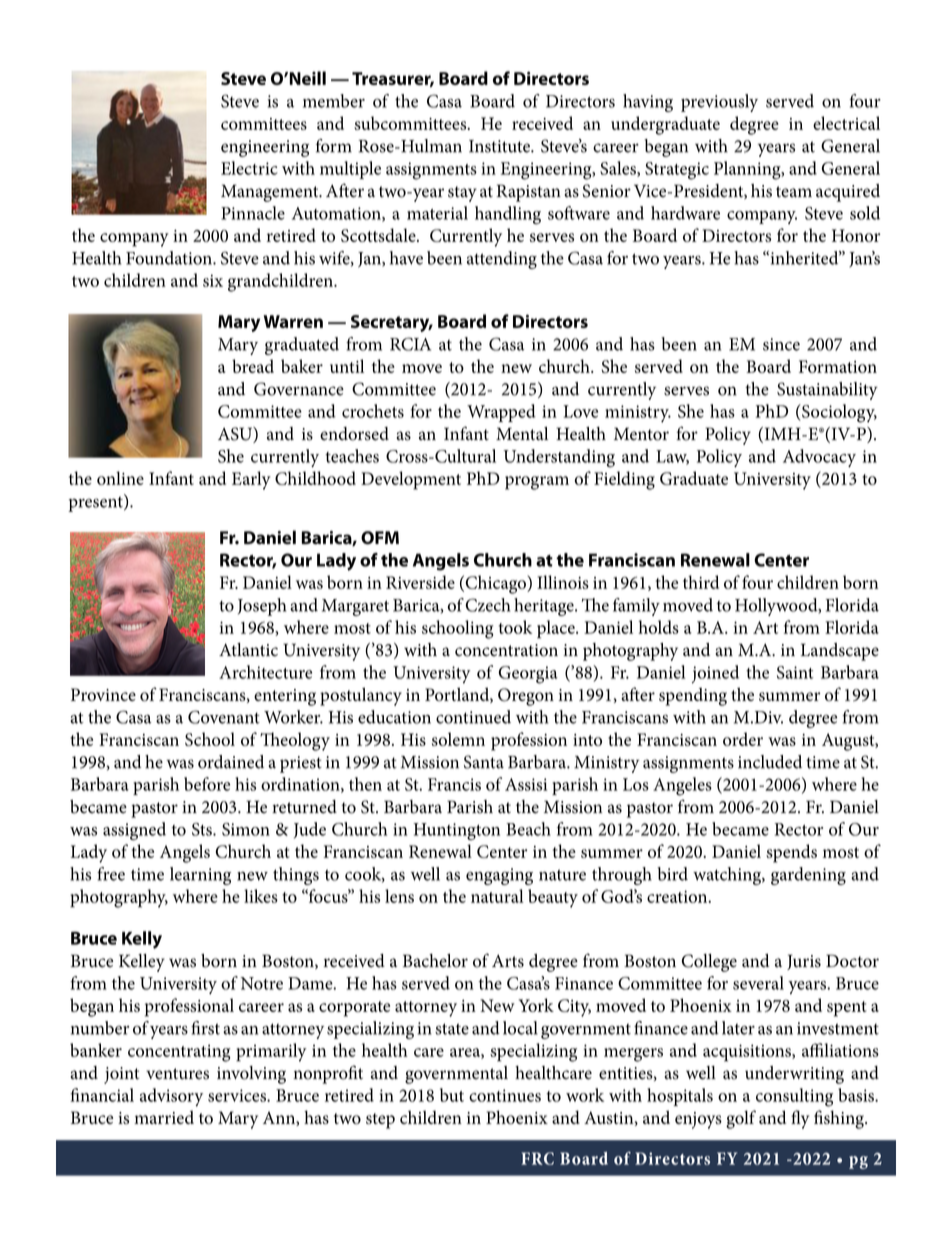 The width and height of the page is (952, 1233). Describe the element at coordinates (271, 193) in the page. I see `Management` at that location.
